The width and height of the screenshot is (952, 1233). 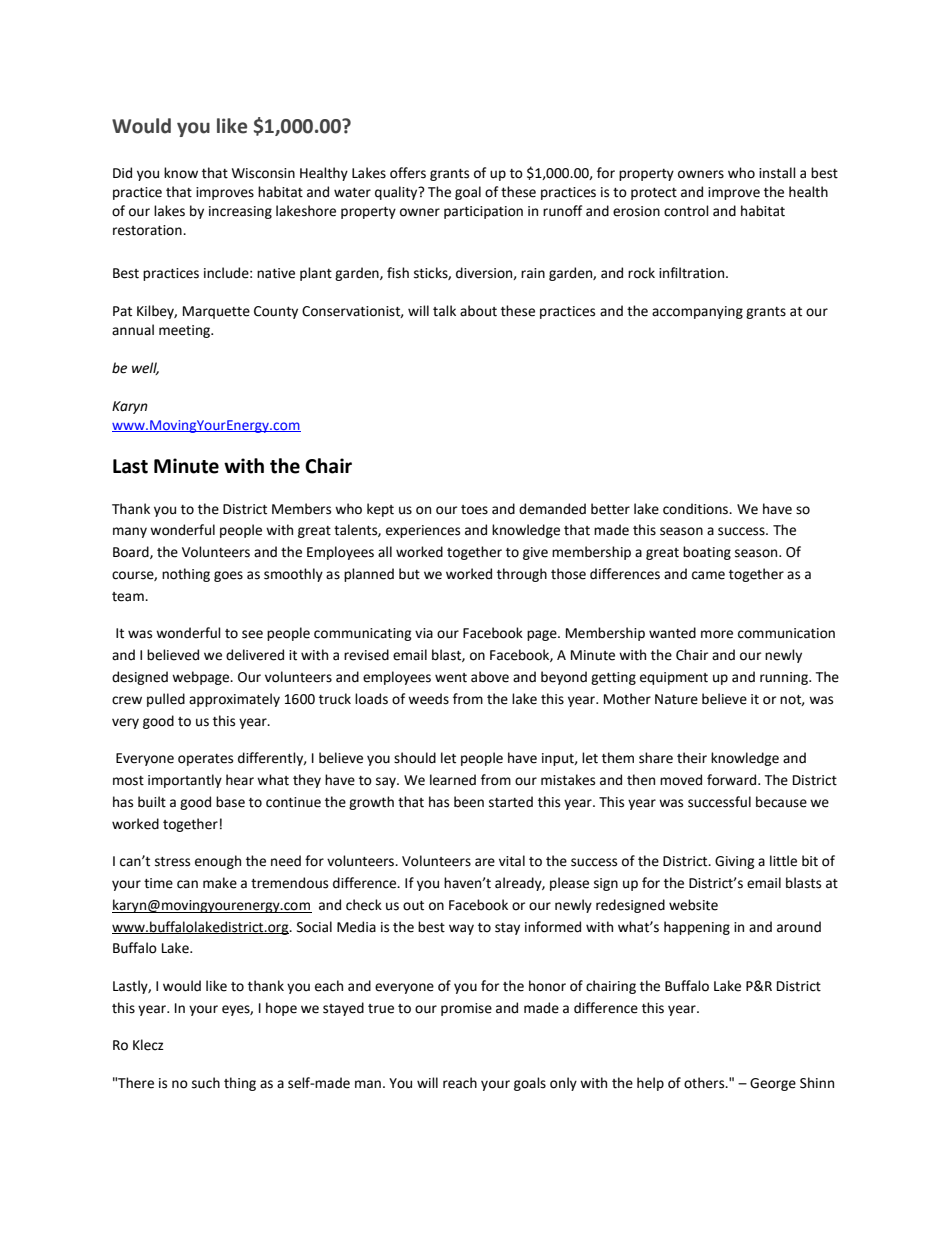 What do you see at coordinates (218, 862) in the screenshot?
I see `enough` at bounding box center [218, 862].
